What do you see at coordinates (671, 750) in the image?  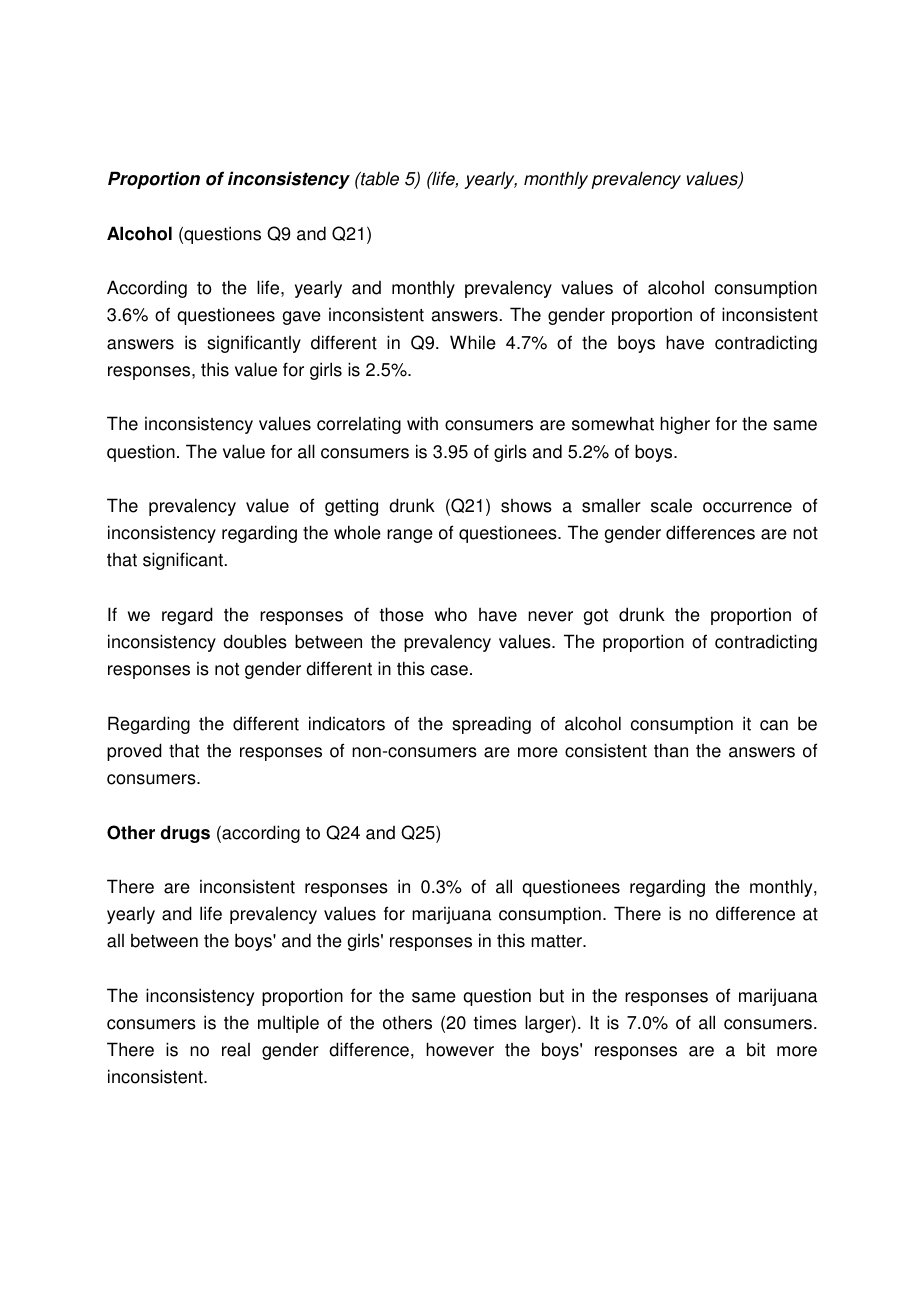 I see `than` at bounding box center [671, 750].
